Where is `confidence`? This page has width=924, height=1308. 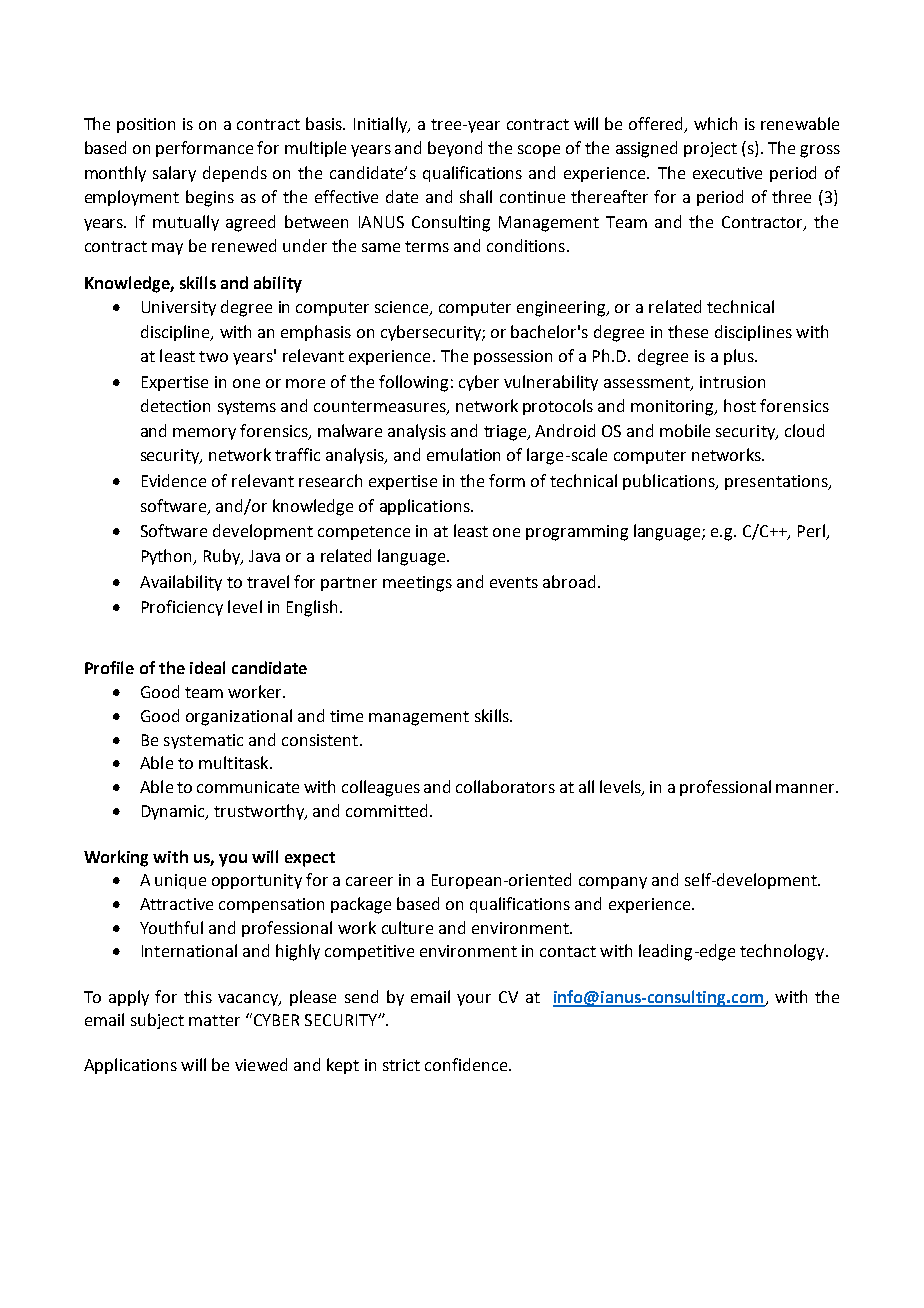
confidence is located at coordinates (467, 1064).
